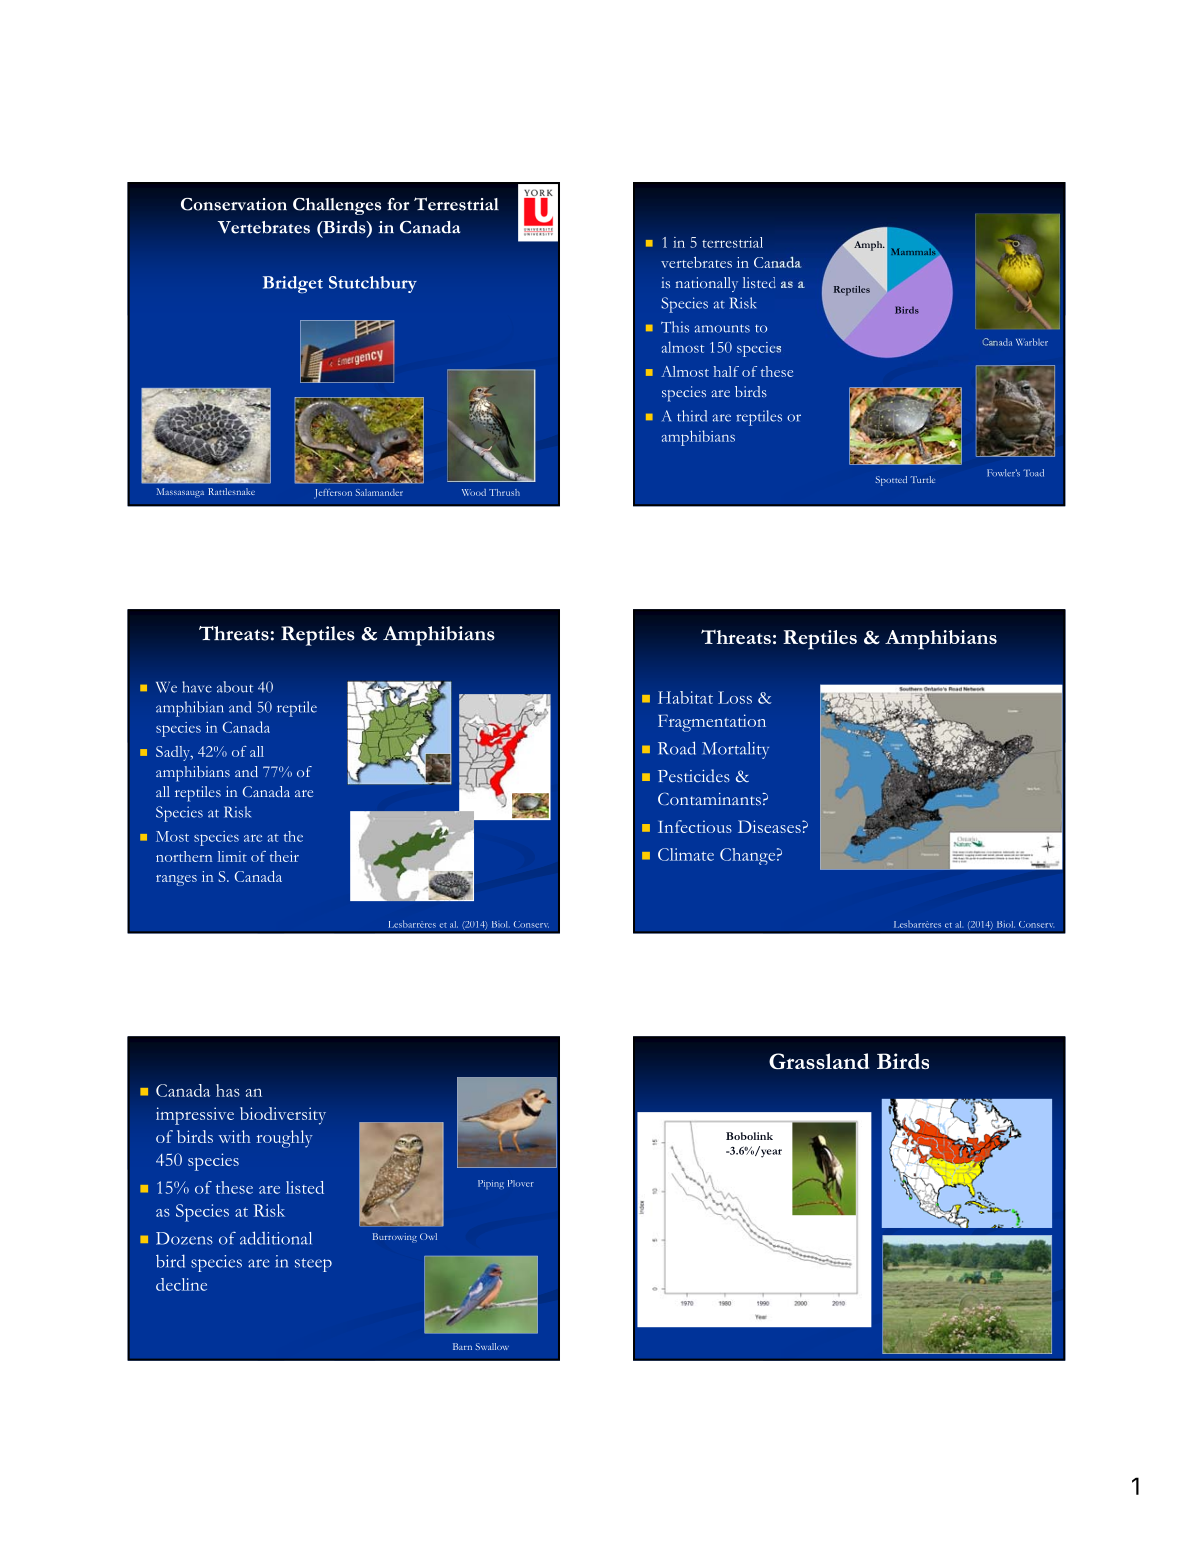  What do you see at coordinates (313, 1265) in the screenshot?
I see `steep` at bounding box center [313, 1265].
